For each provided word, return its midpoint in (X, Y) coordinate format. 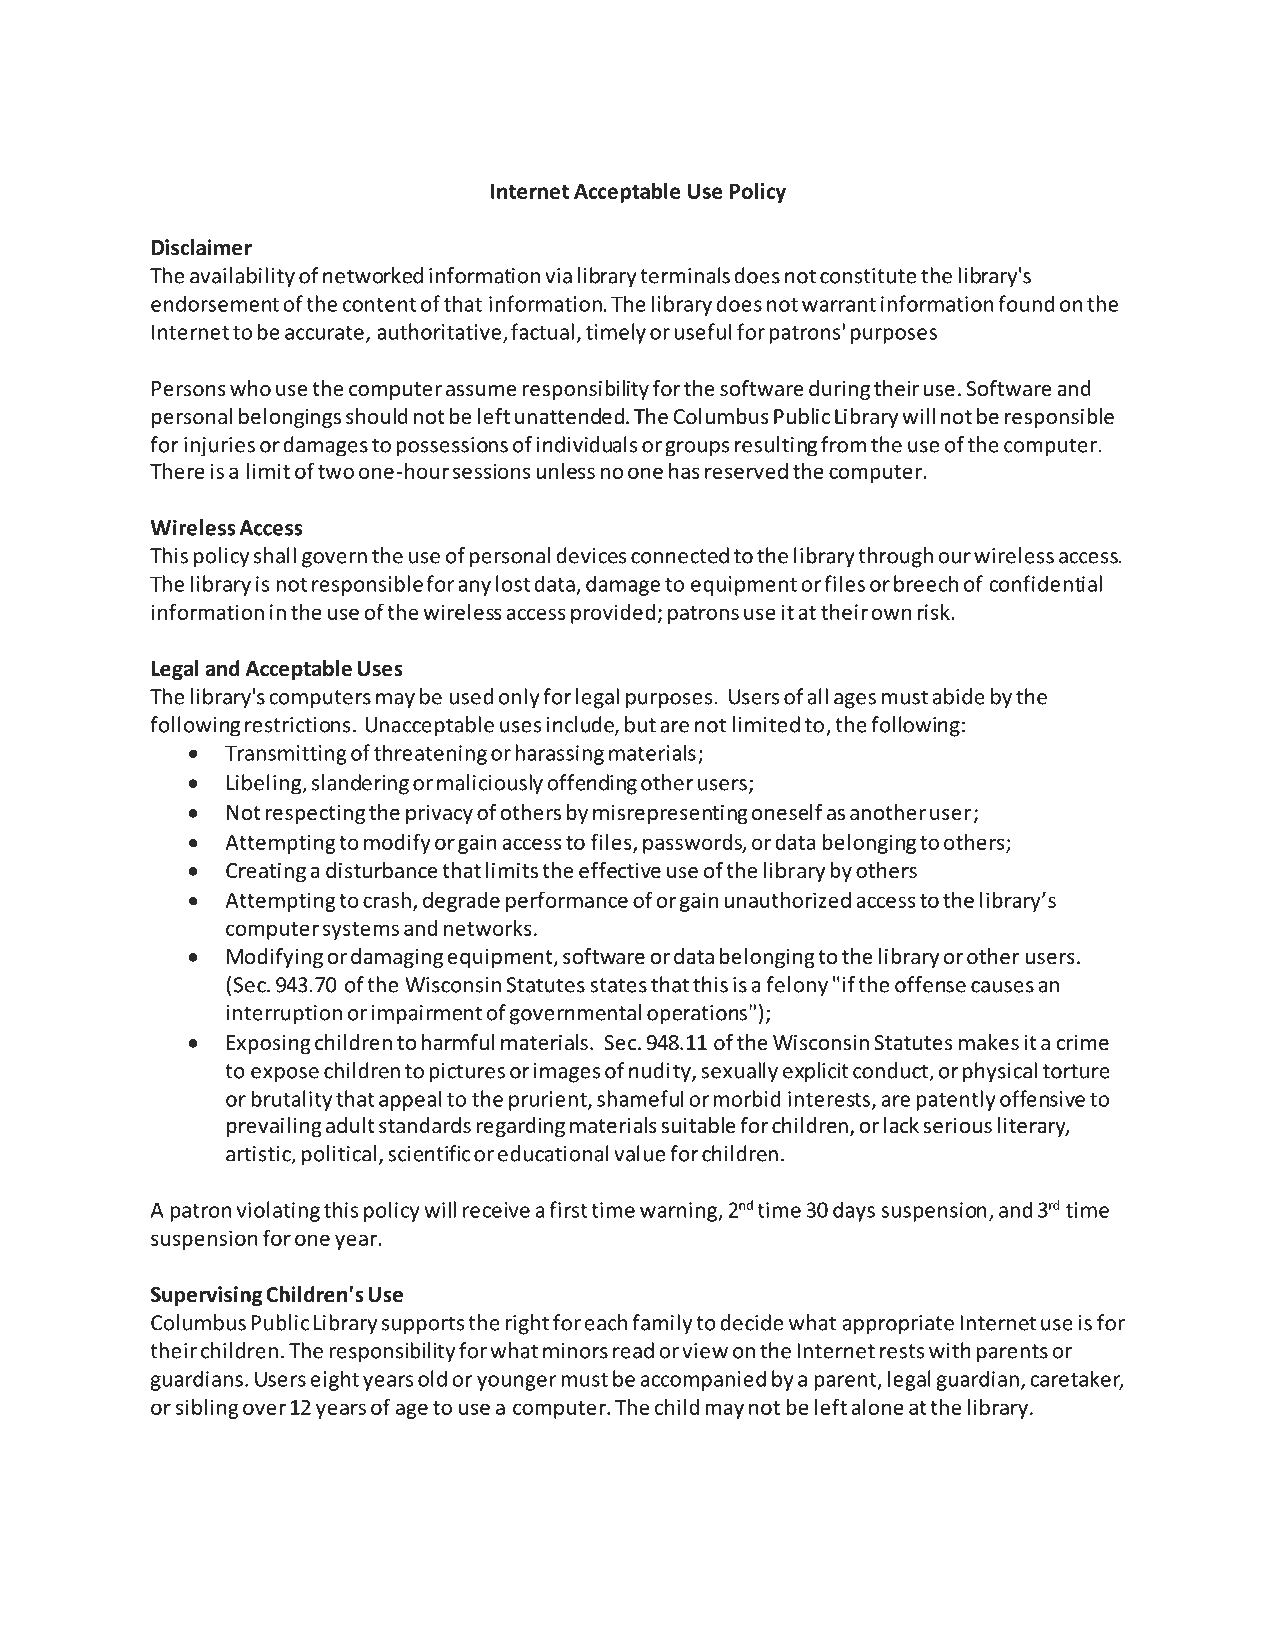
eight (335, 1380)
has (684, 471)
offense (930, 984)
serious (957, 1126)
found (1026, 303)
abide (959, 696)
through (895, 557)
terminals (685, 275)
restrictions (297, 725)
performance (567, 901)
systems (361, 931)
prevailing (274, 1127)
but (640, 724)
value (639, 1153)
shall (275, 555)
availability (242, 277)
